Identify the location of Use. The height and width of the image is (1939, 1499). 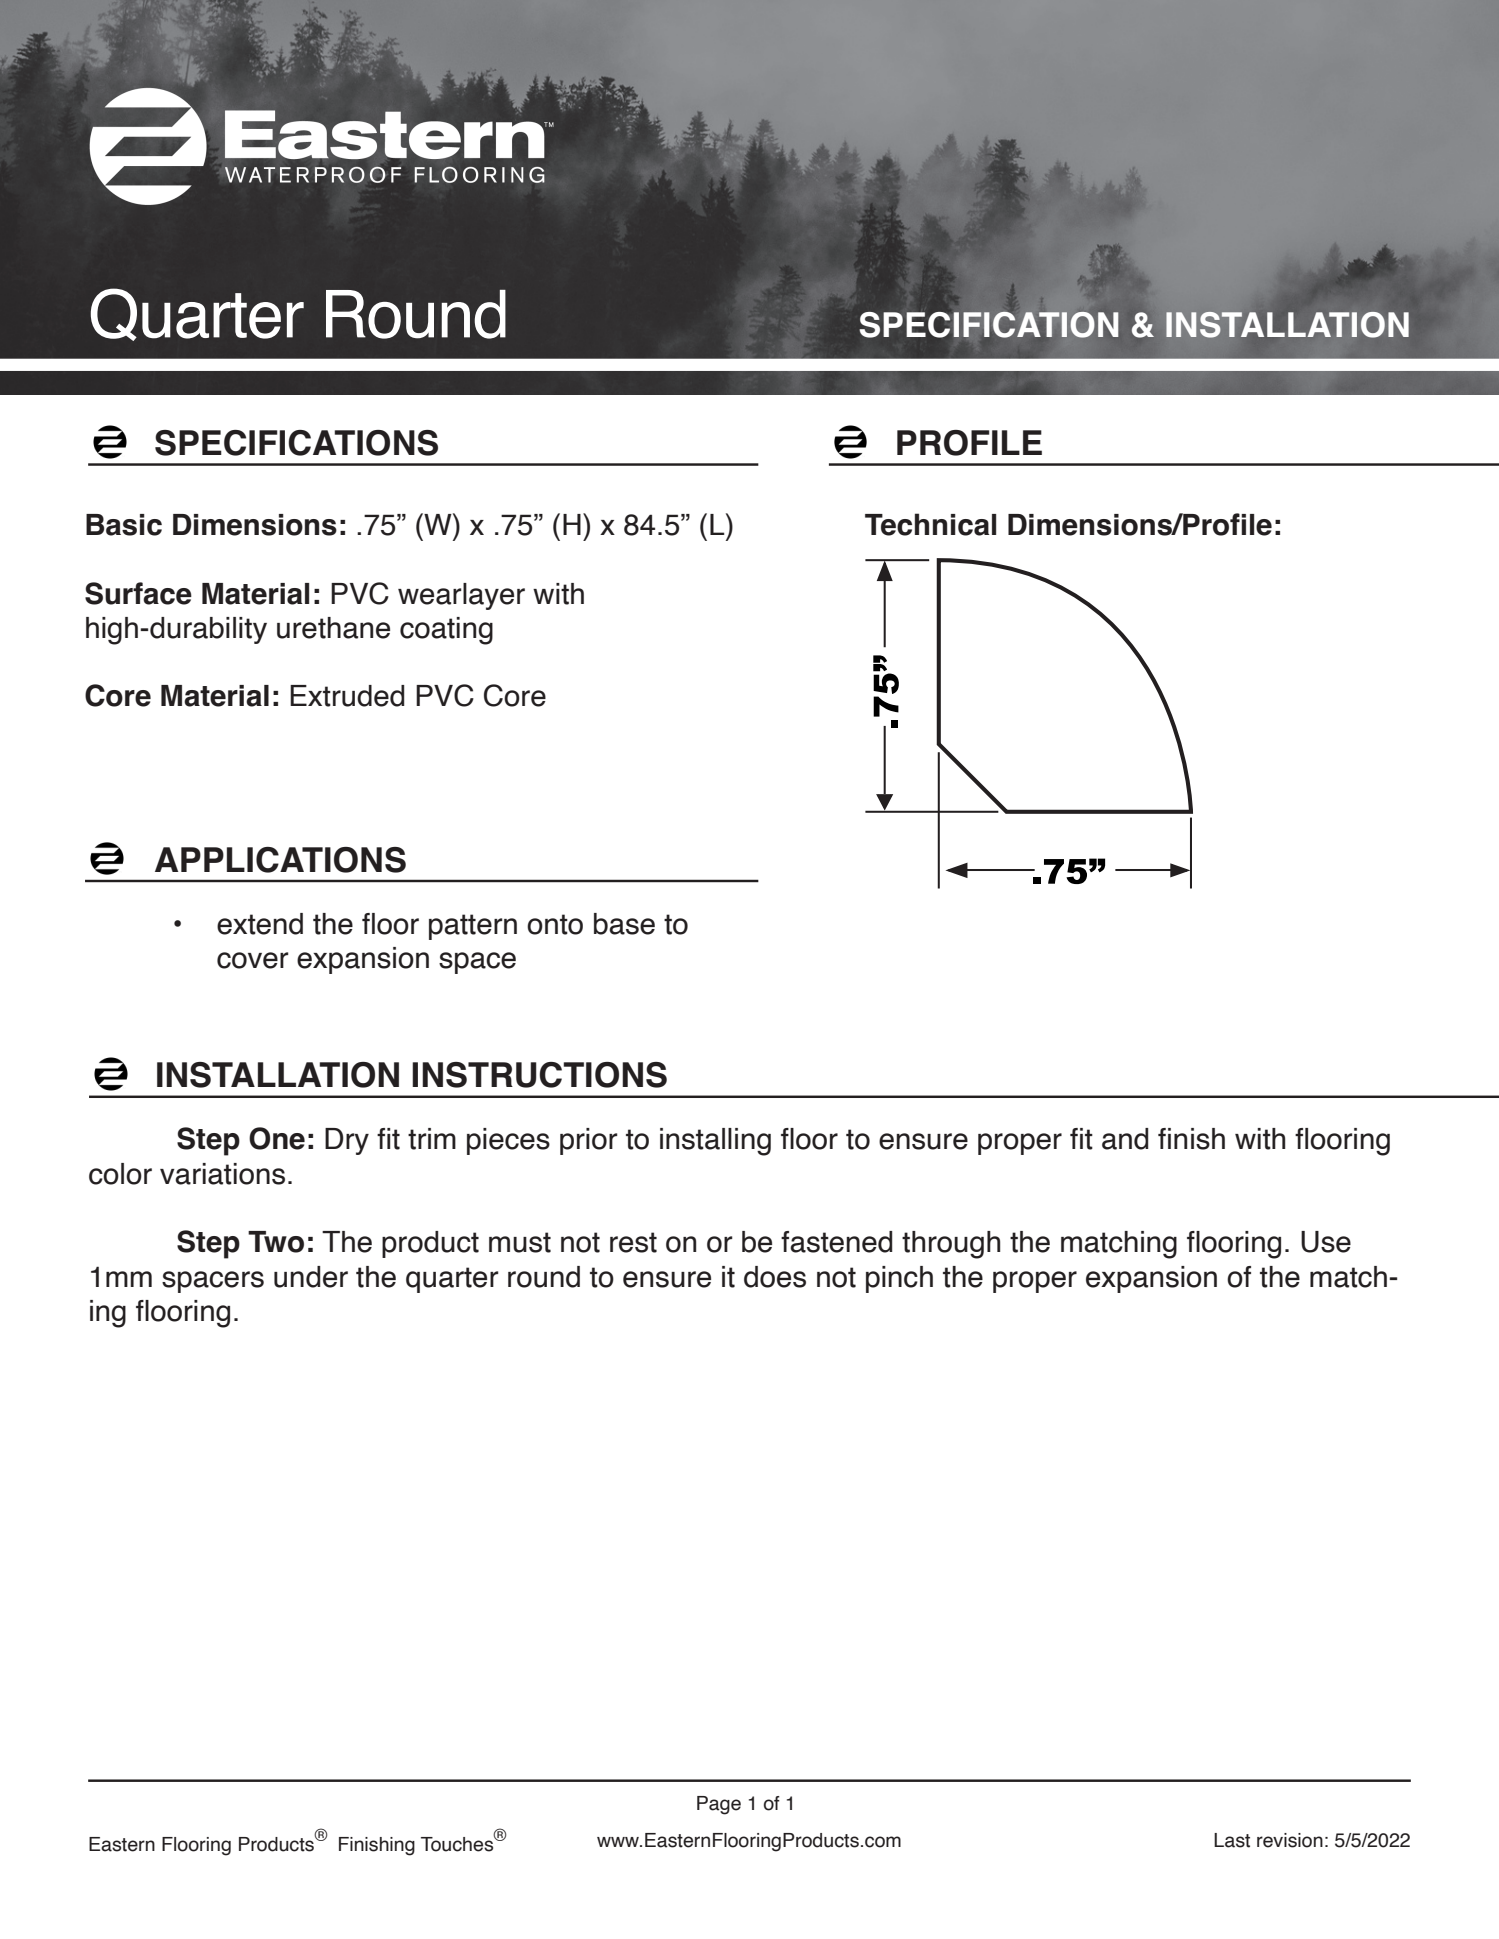
(1326, 1242).
